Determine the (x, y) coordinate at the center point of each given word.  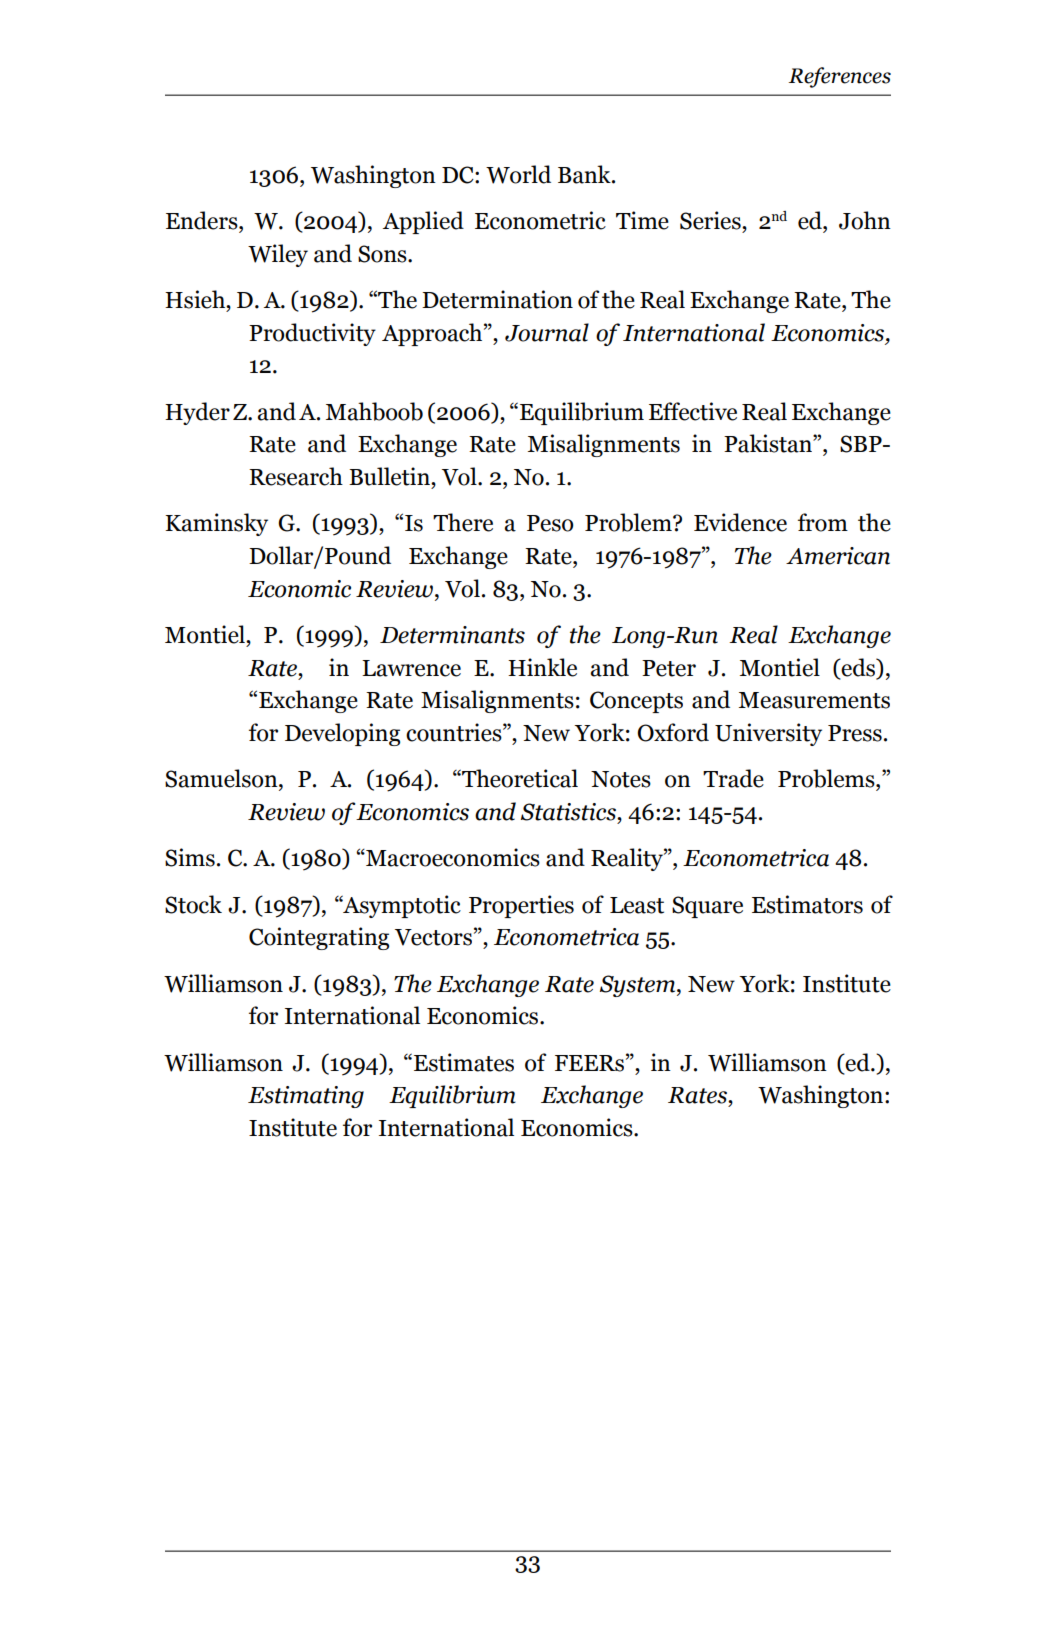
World (518, 174)
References (840, 77)
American (838, 556)
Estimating (306, 1097)
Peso (550, 523)
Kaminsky (216, 524)
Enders (203, 220)
